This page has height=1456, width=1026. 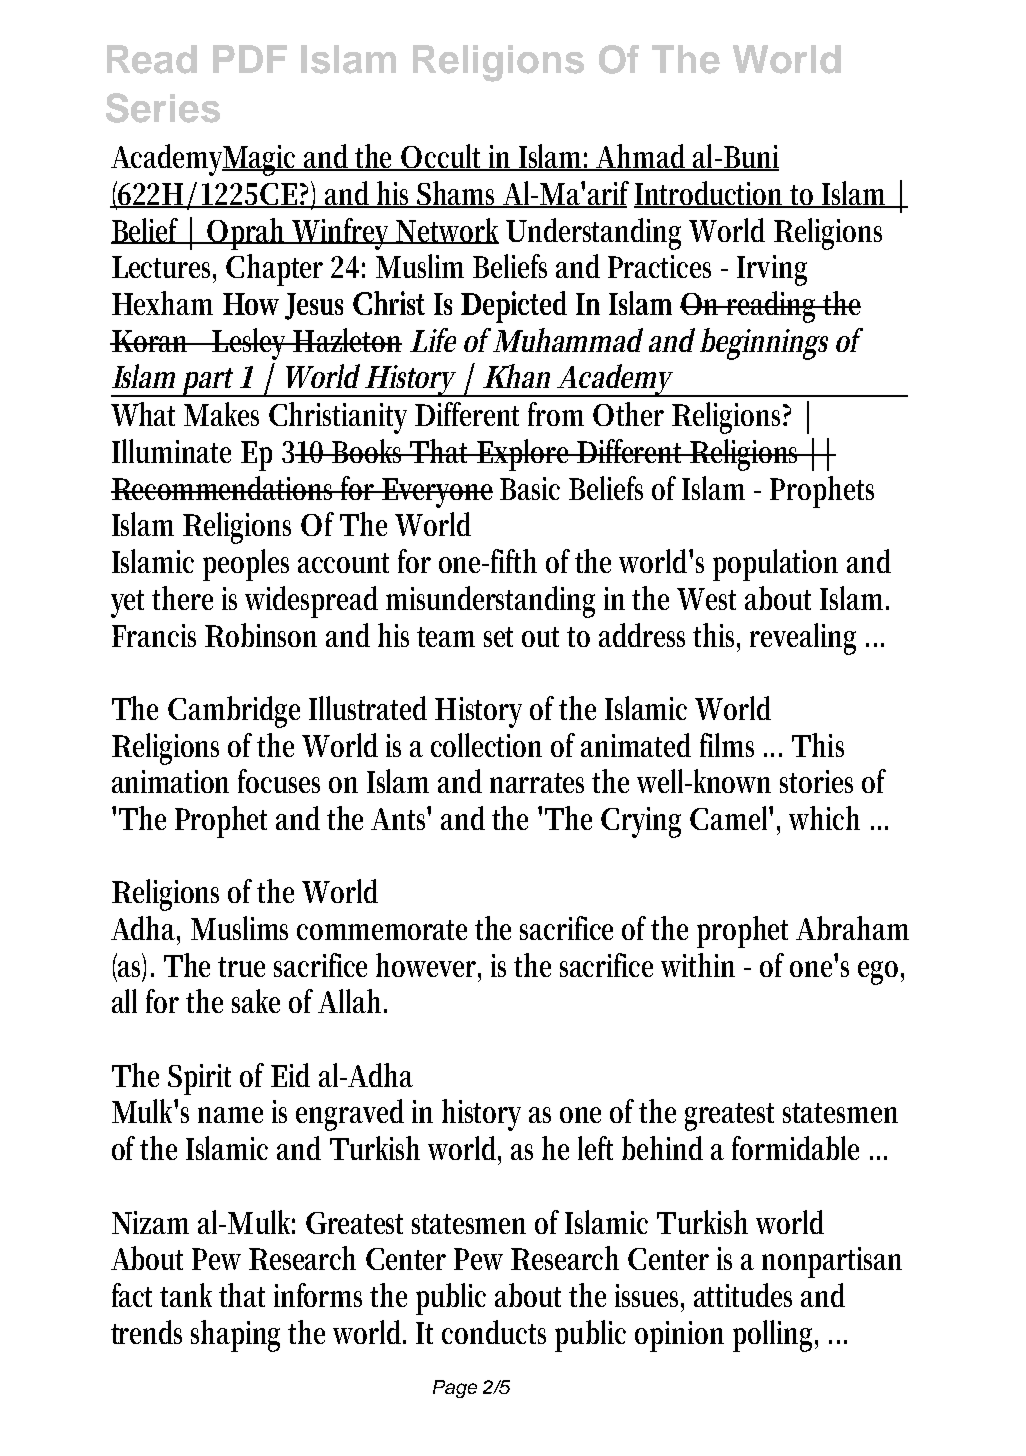 I want to click on conducts, so click(x=494, y=1332).
